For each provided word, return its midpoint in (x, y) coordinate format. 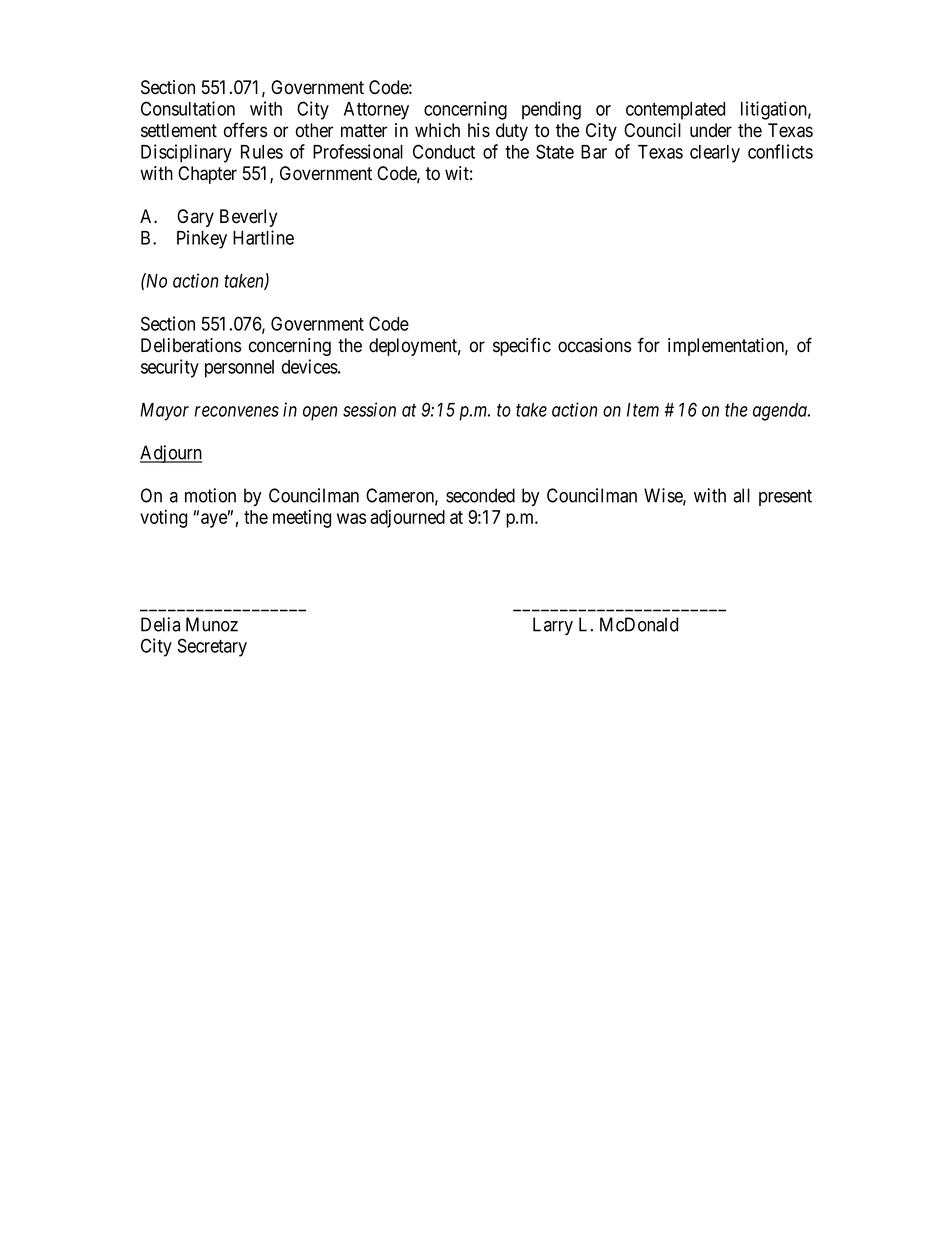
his (479, 130)
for (649, 344)
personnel (239, 369)
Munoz (212, 624)
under (711, 130)
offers (245, 130)
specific (522, 346)
